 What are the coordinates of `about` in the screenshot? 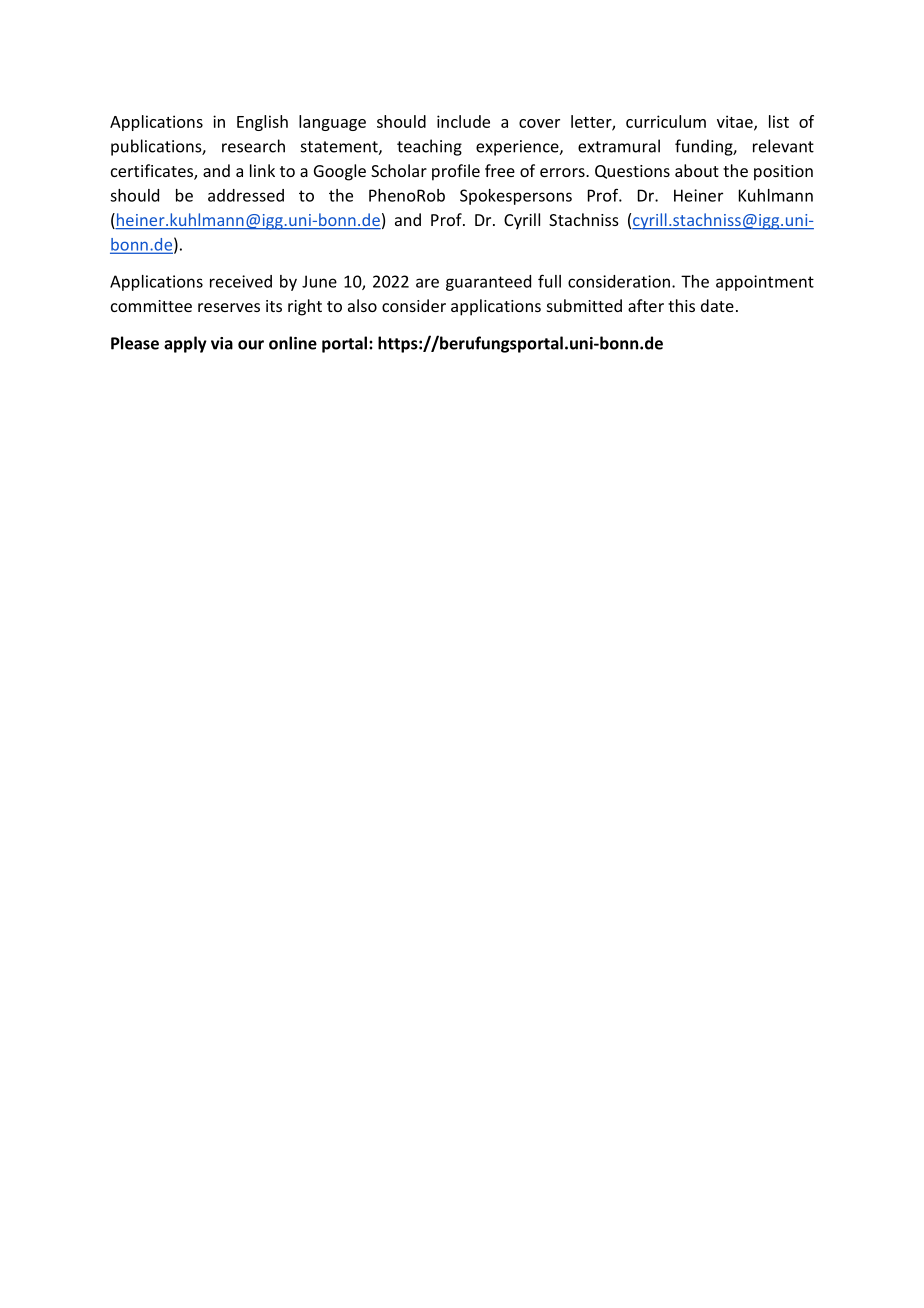 It's located at (697, 170).
